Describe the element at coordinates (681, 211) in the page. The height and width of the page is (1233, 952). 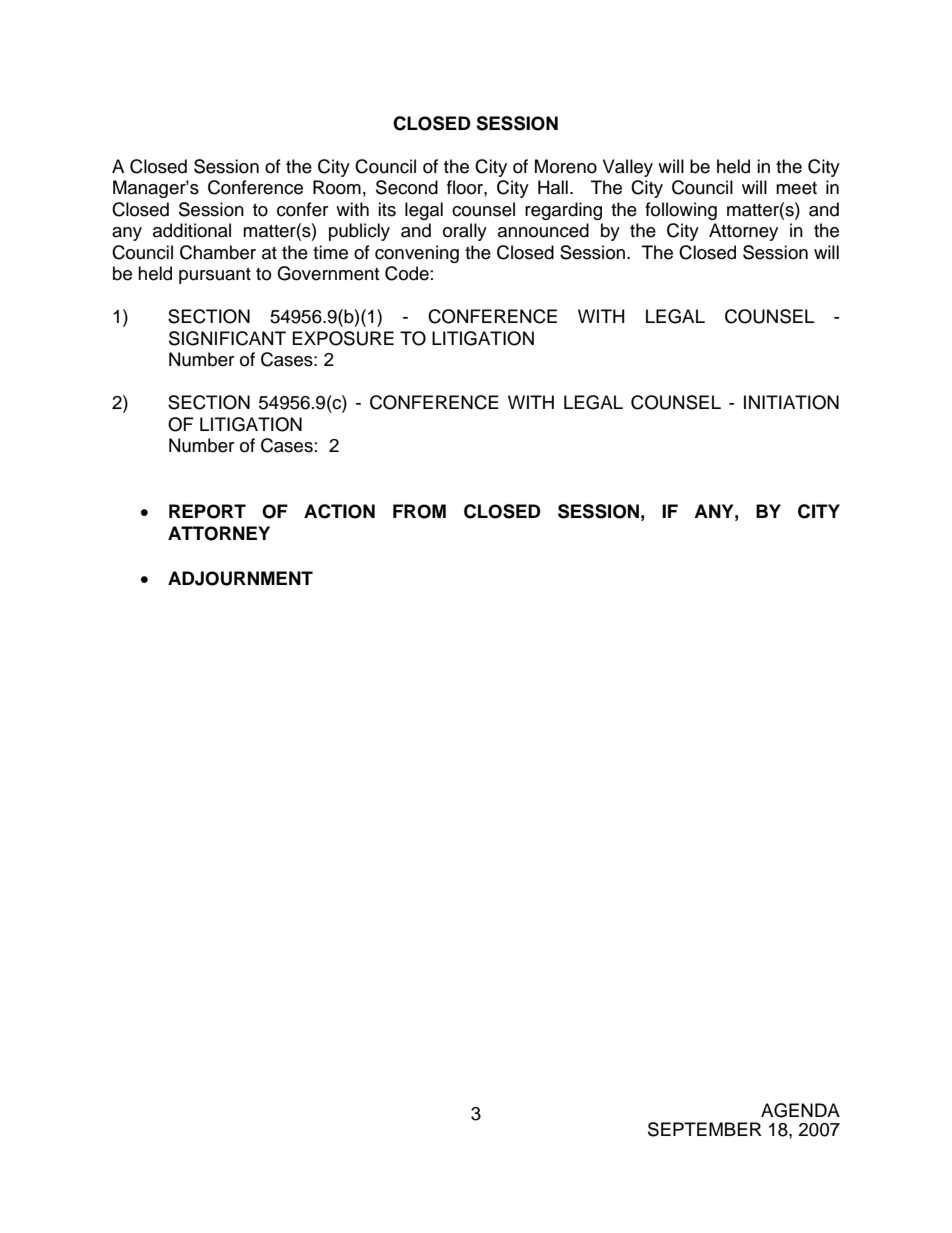
I see `following` at that location.
